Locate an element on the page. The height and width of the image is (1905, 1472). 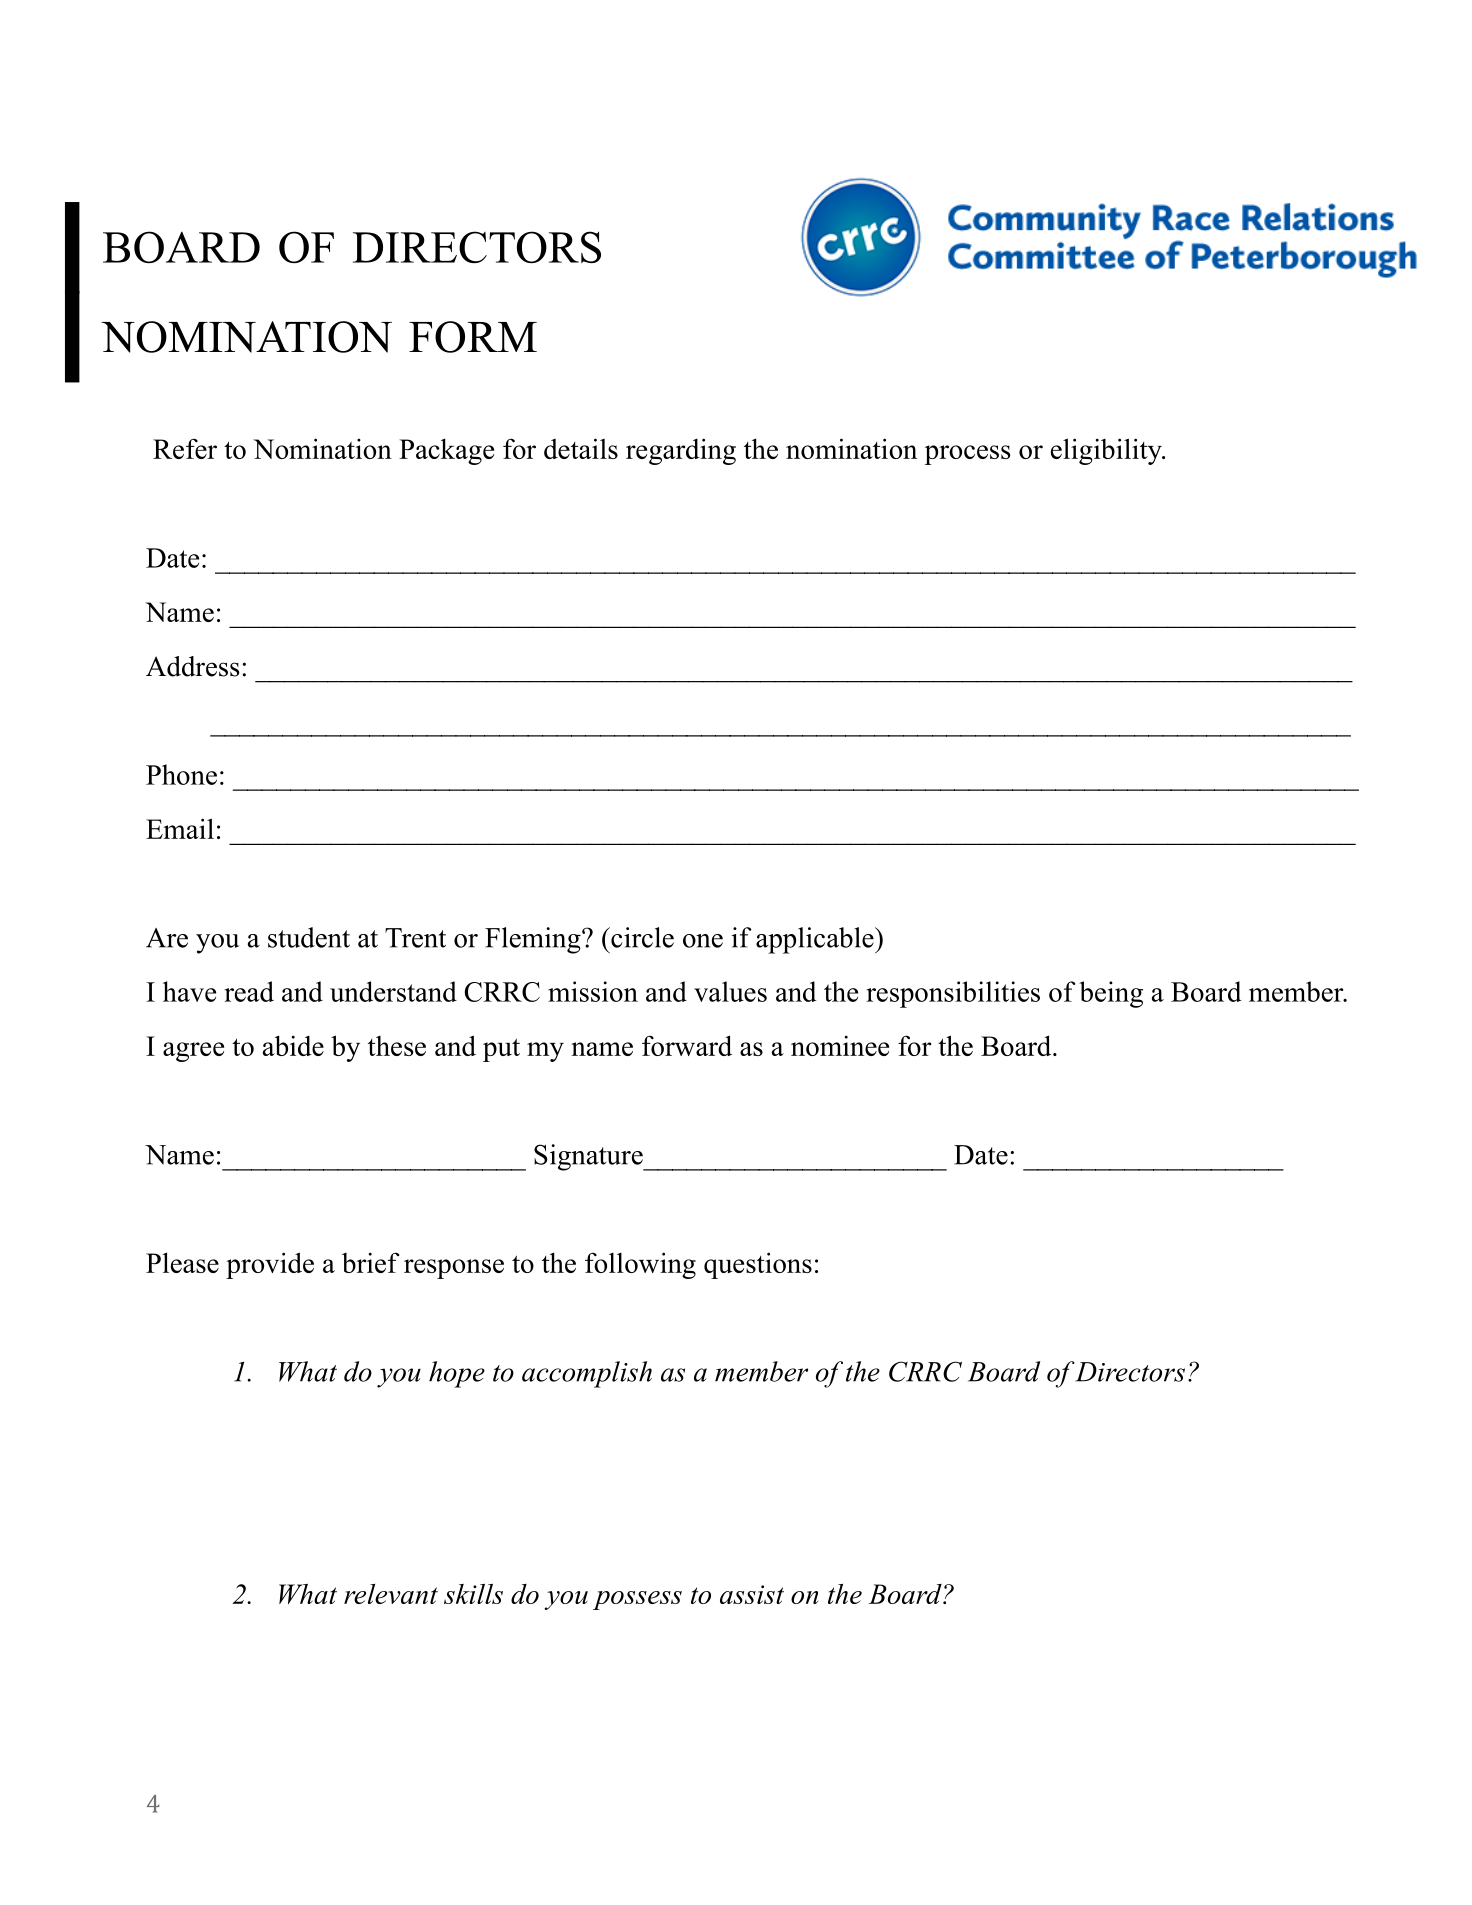
provide is located at coordinates (270, 1265).
